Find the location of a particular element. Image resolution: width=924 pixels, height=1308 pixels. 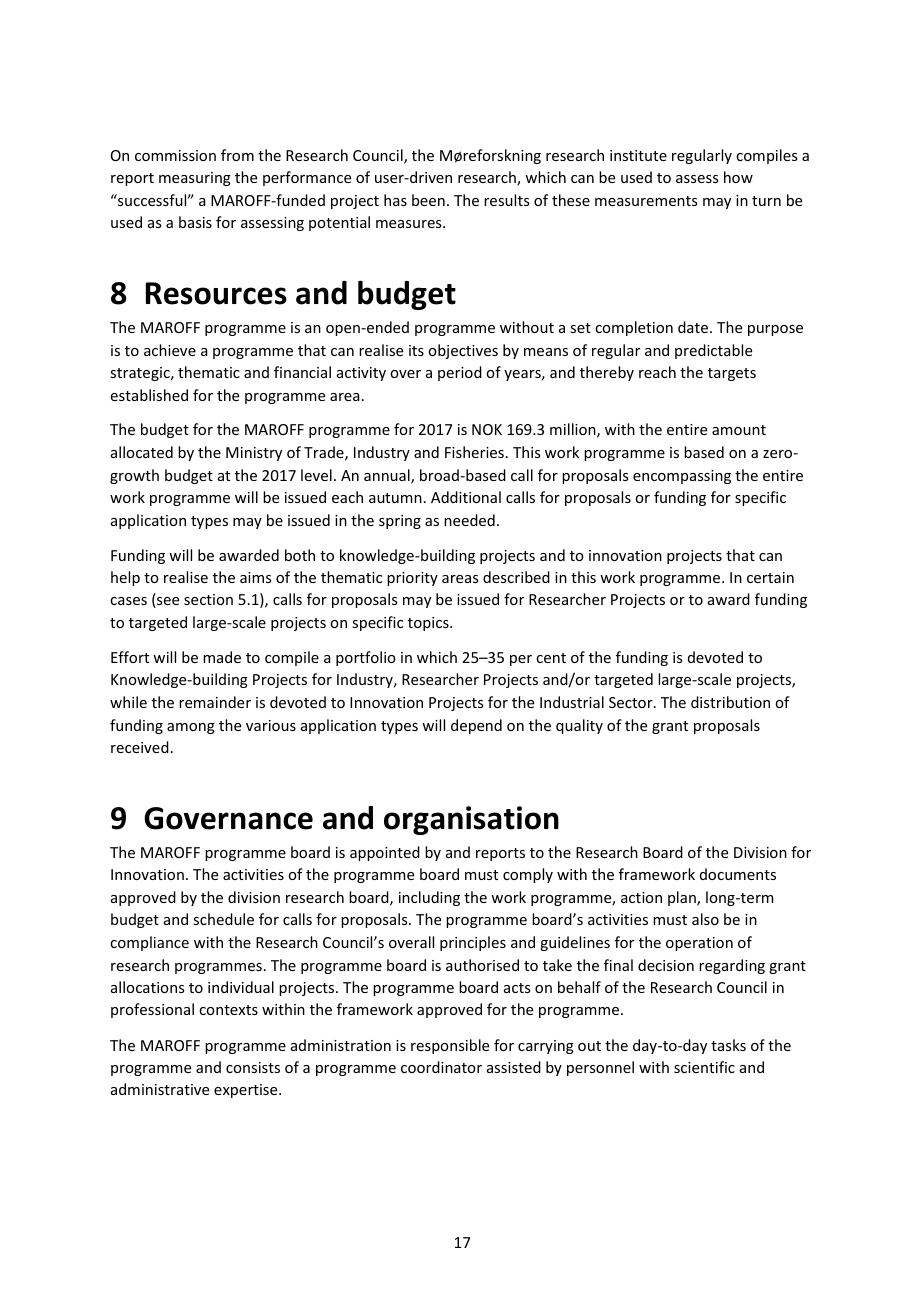

measuring is located at coordinates (195, 179).
